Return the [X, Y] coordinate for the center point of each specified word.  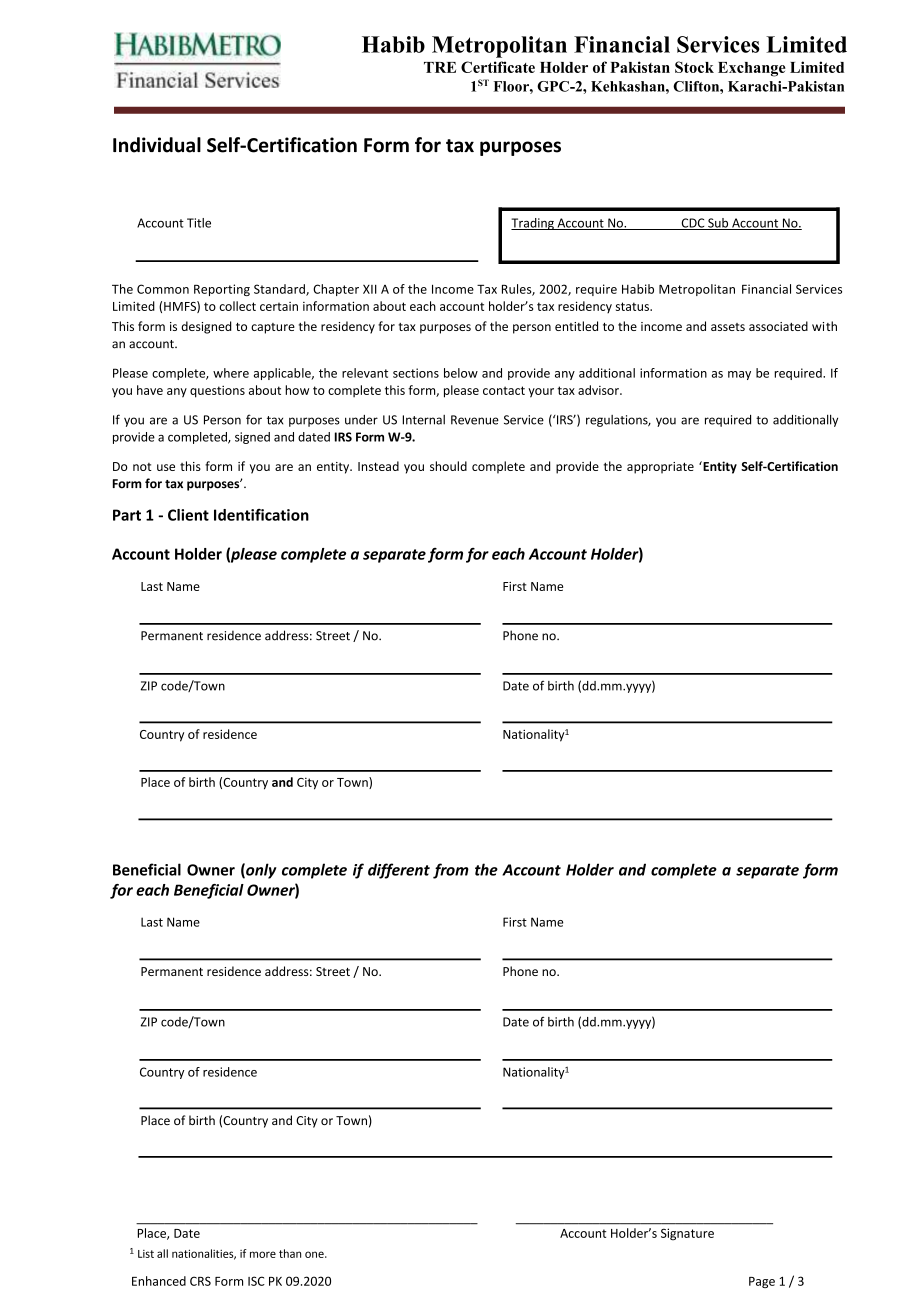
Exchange [752, 69]
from [451, 871]
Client [188, 515]
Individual [157, 145]
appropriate [660, 468]
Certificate [498, 67]
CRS [200, 1281]
